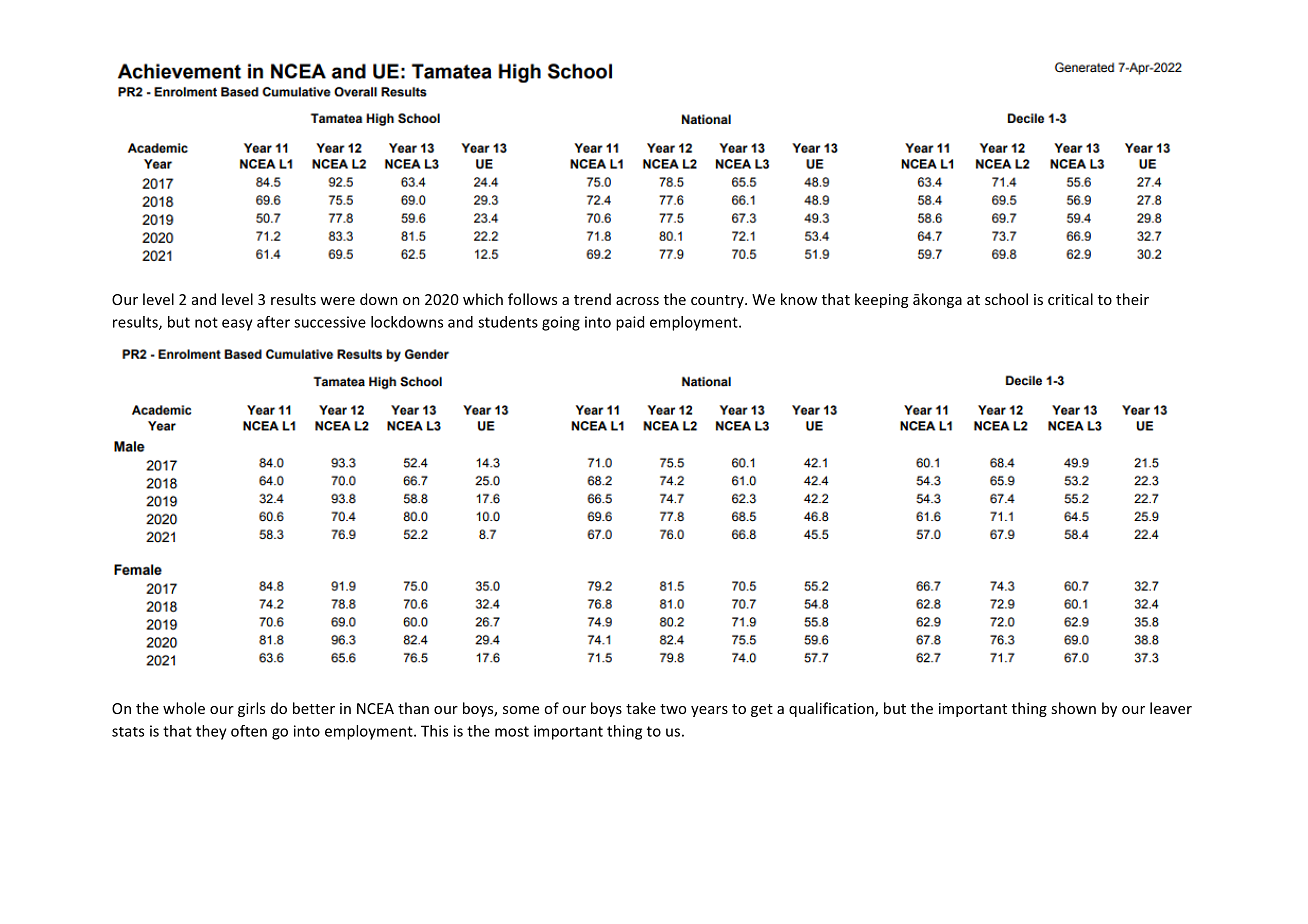 This image has width=1308, height=924. I want to click on easy, so click(237, 325).
